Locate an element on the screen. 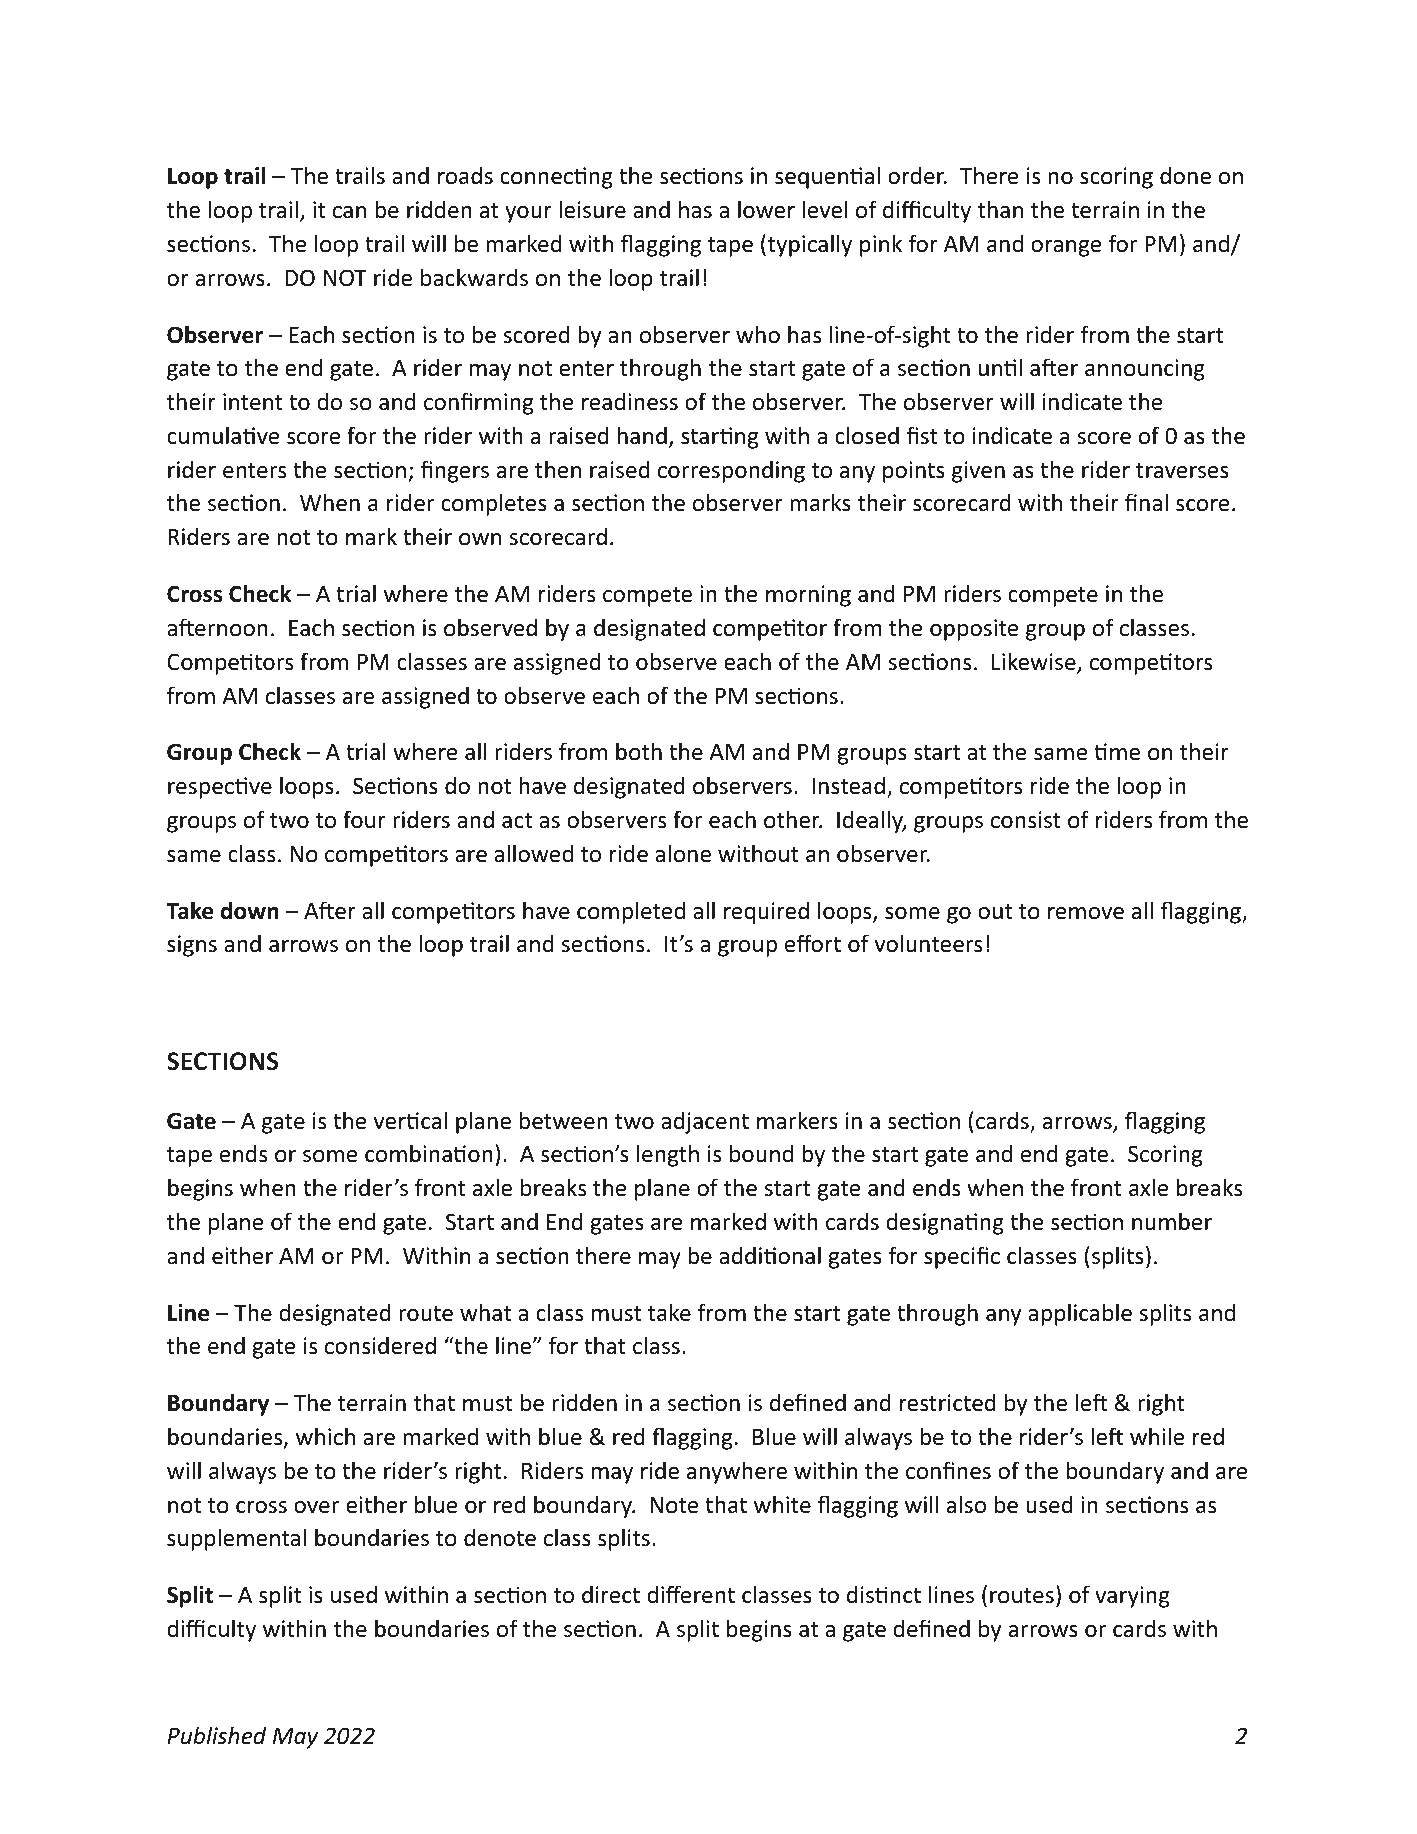 The width and height of the screenshot is (1417, 1834). four is located at coordinates (364, 819).
